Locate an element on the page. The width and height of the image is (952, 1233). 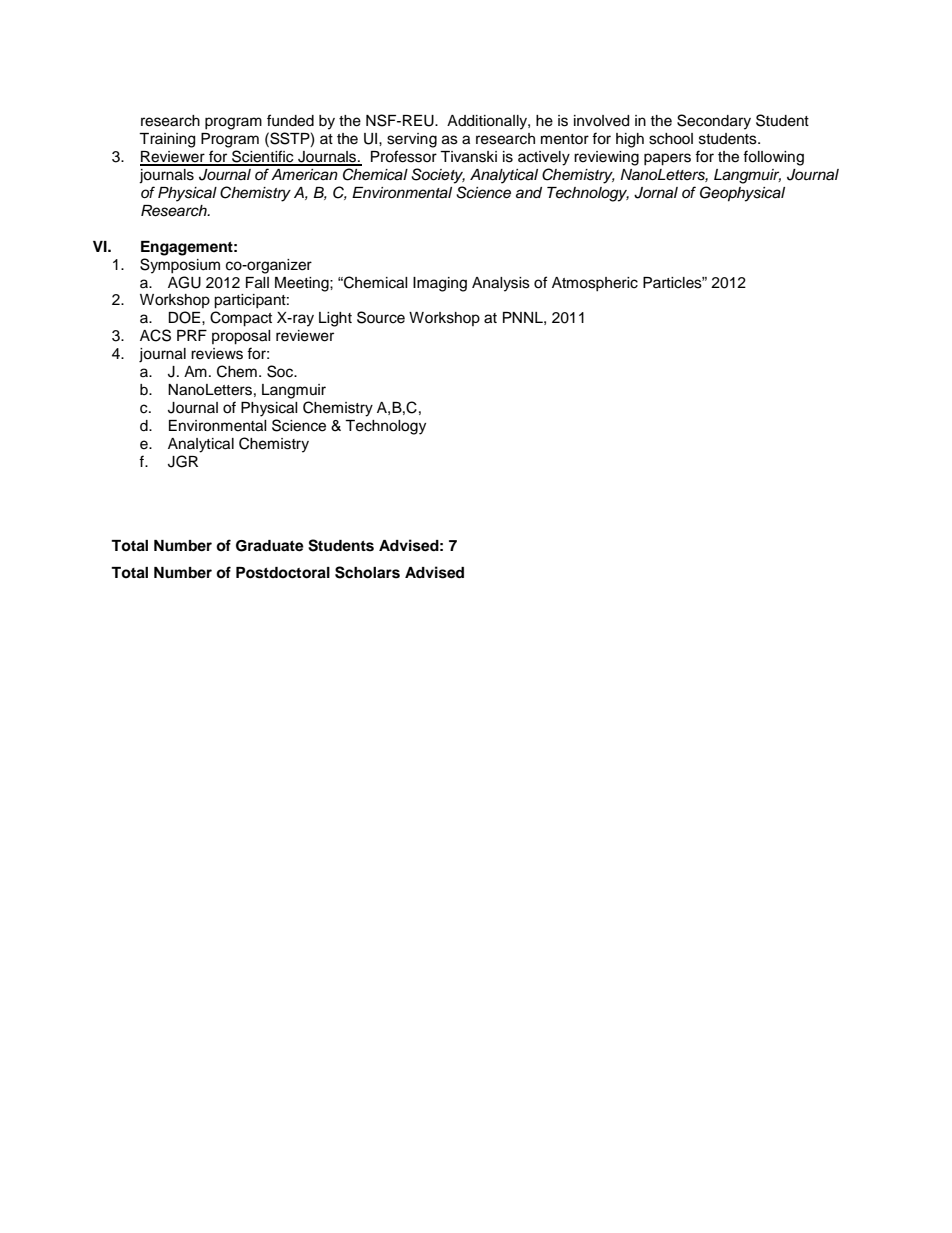
serving is located at coordinates (412, 140).
